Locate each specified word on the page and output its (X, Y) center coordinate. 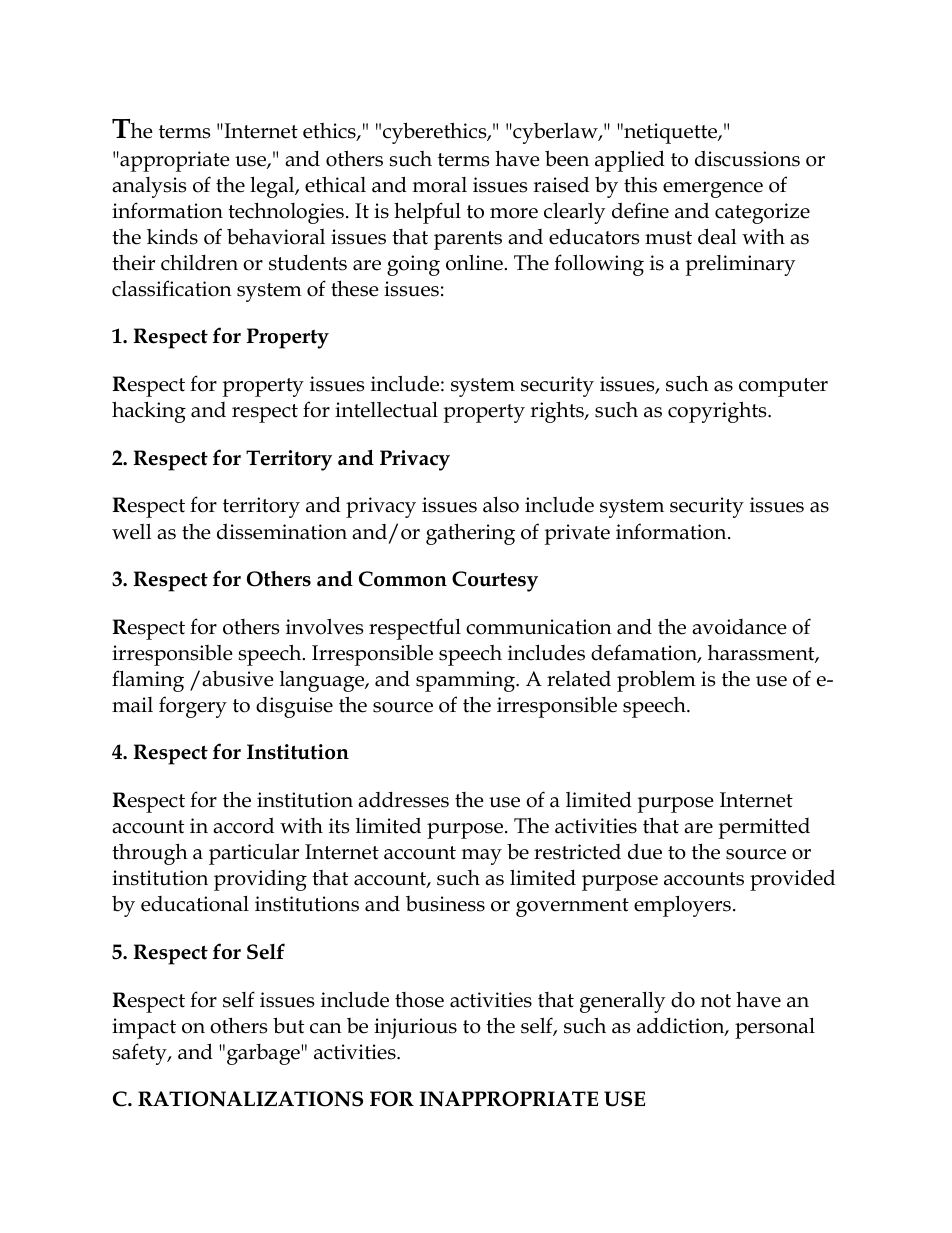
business (445, 904)
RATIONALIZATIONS (250, 1099)
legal (273, 187)
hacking (149, 412)
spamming (466, 681)
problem (656, 681)
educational (195, 903)
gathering (470, 534)
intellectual (386, 409)
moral (440, 185)
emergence (713, 190)
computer (783, 387)
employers (682, 906)
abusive (238, 679)
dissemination (282, 531)
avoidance (739, 627)
